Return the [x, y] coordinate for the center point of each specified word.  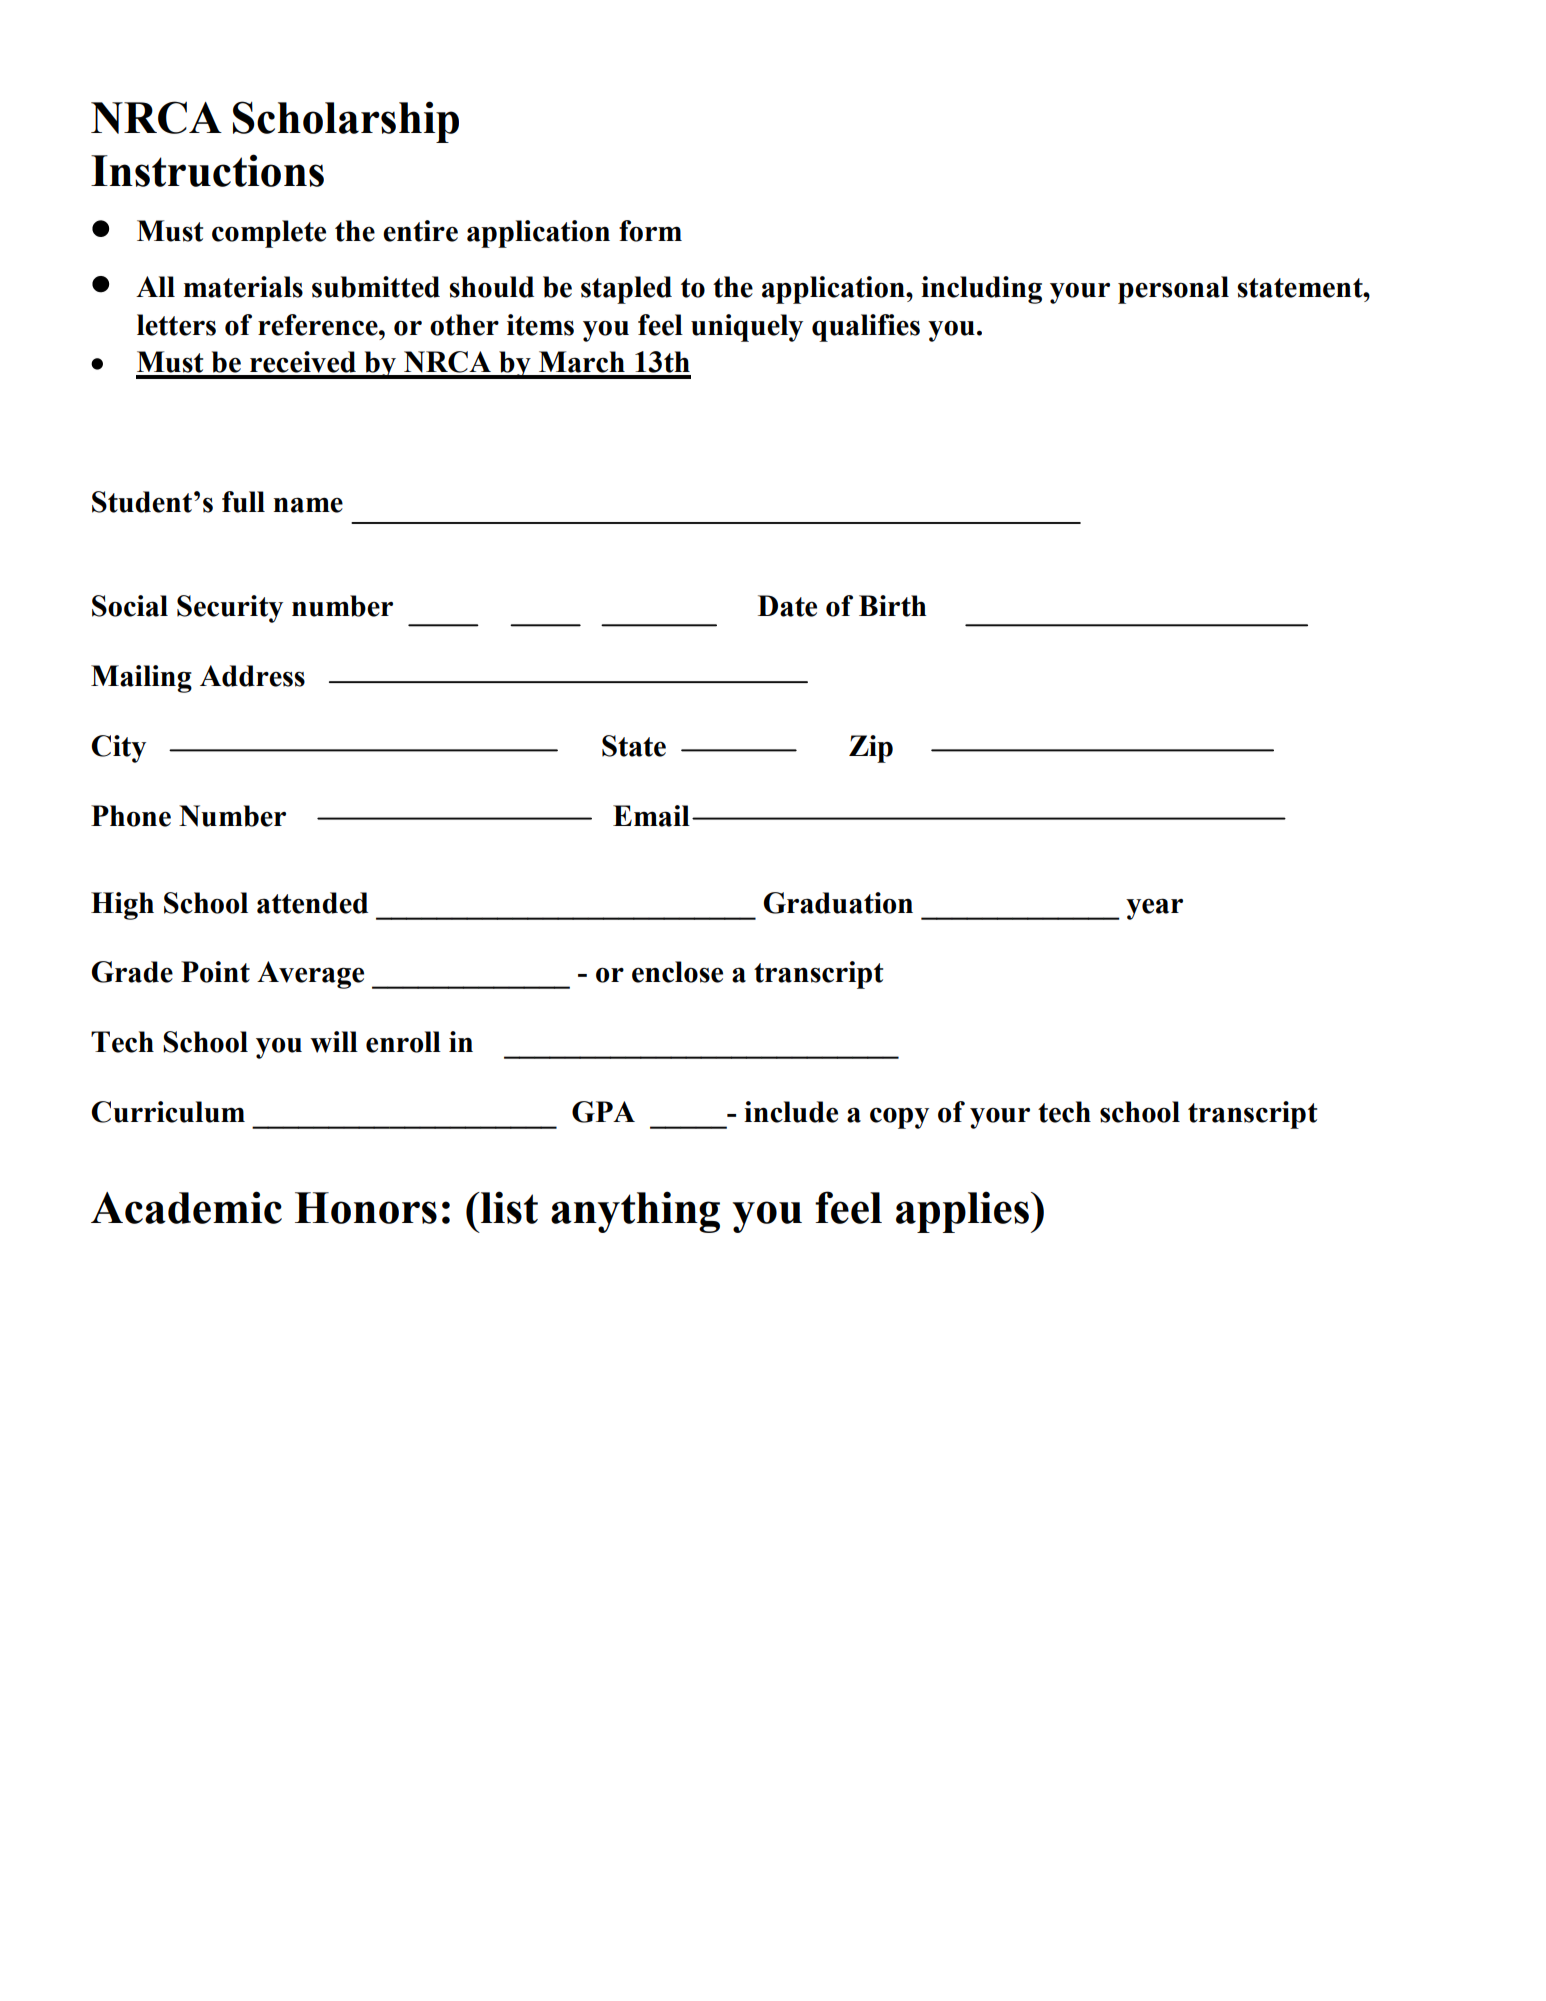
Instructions [207, 170]
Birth [893, 606]
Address [252, 676]
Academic [186, 1207]
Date [787, 606]
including [981, 290]
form [650, 231]
